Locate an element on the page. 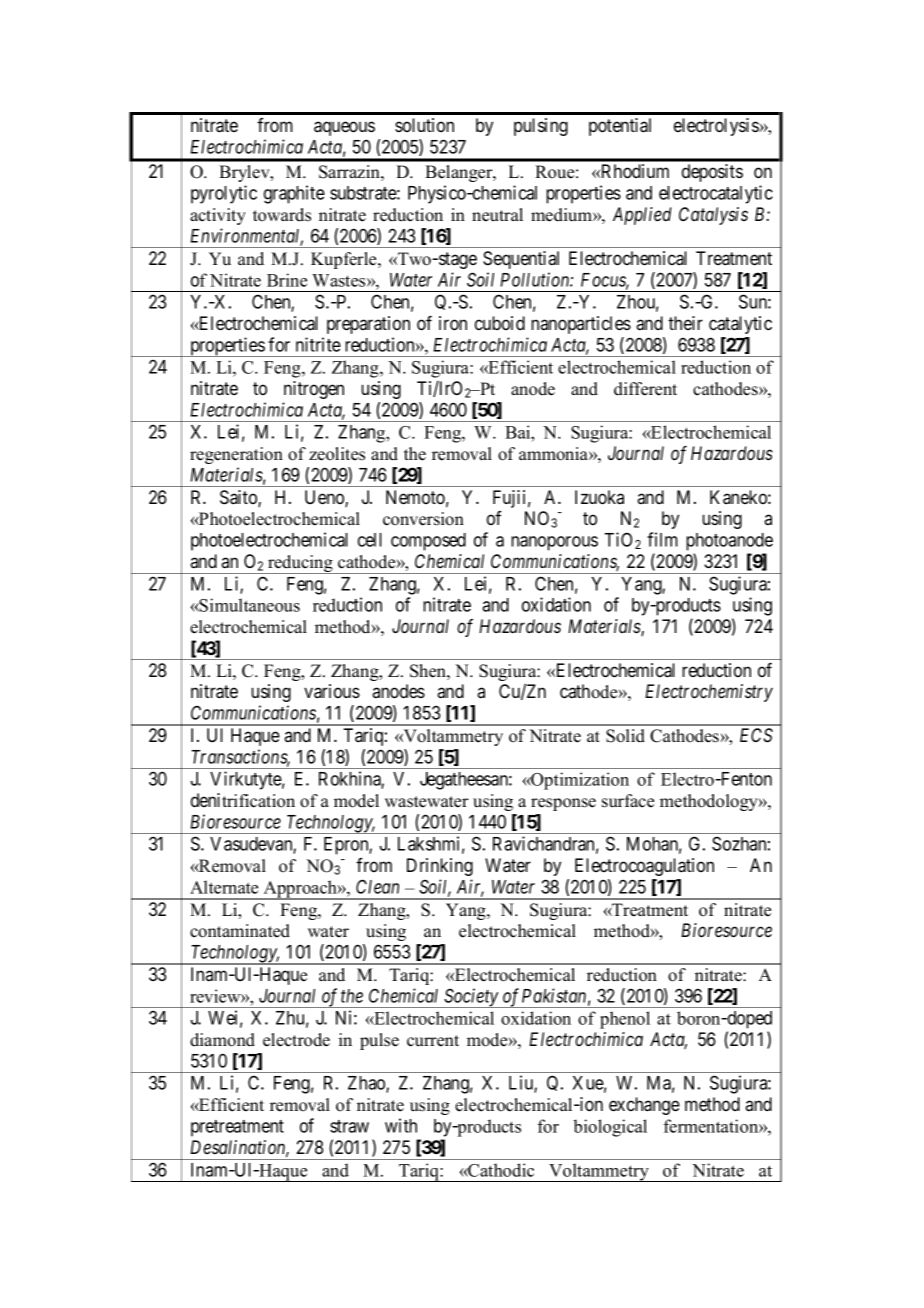  pulsing is located at coordinates (541, 127).
